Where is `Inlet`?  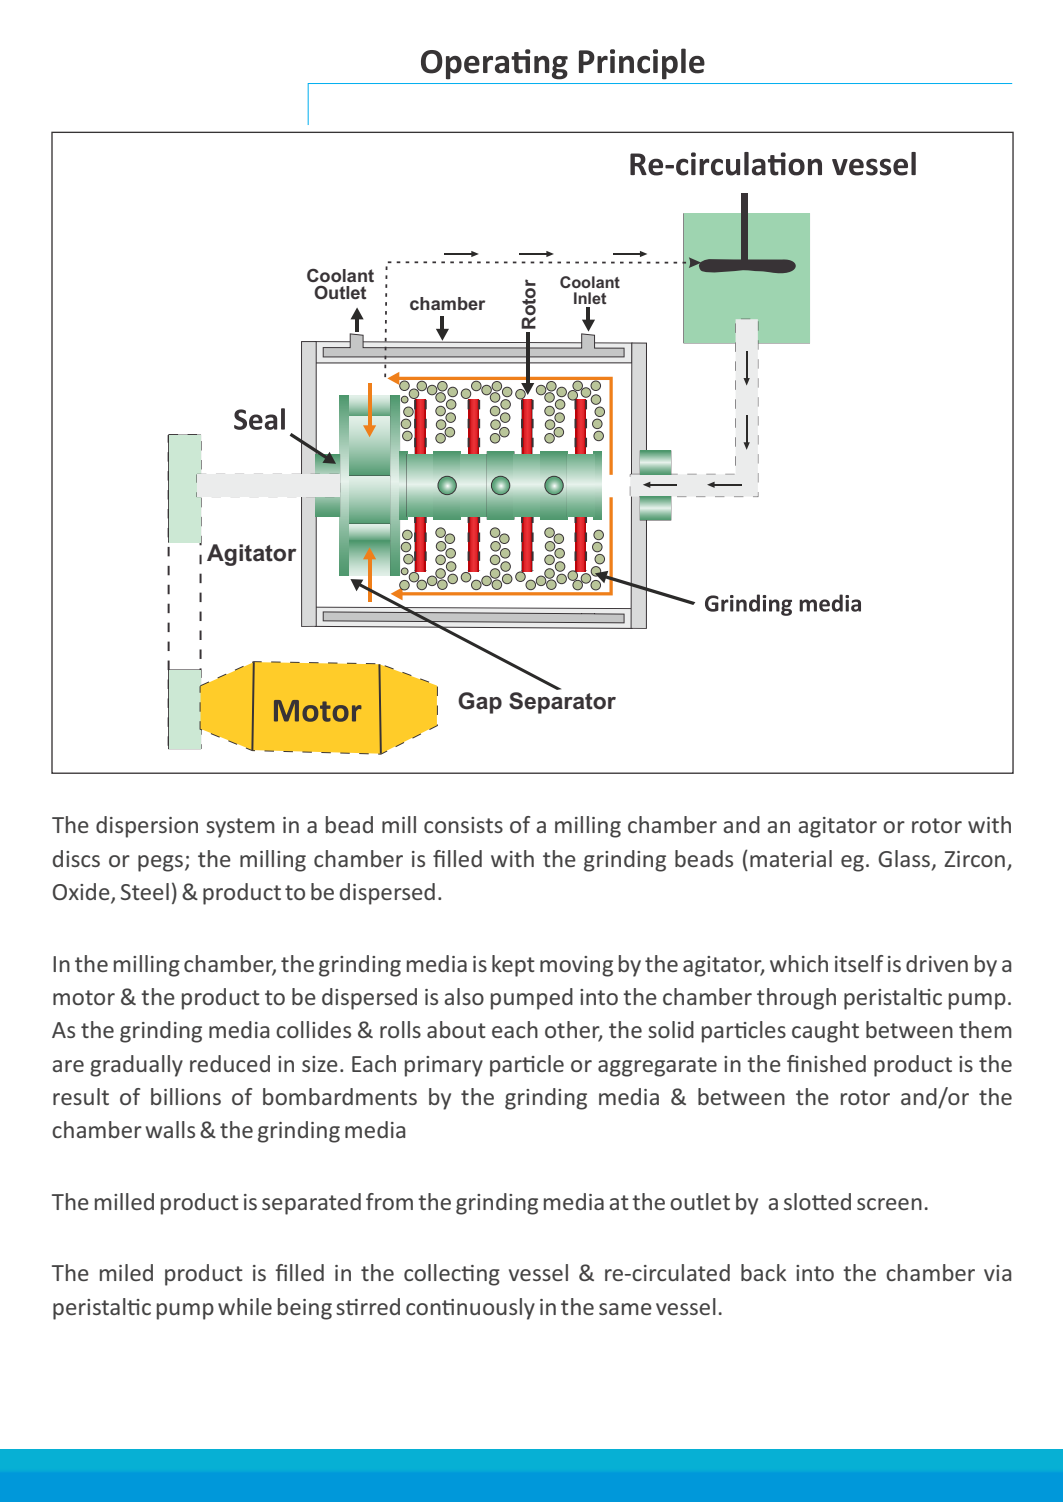 Inlet is located at coordinates (590, 298).
